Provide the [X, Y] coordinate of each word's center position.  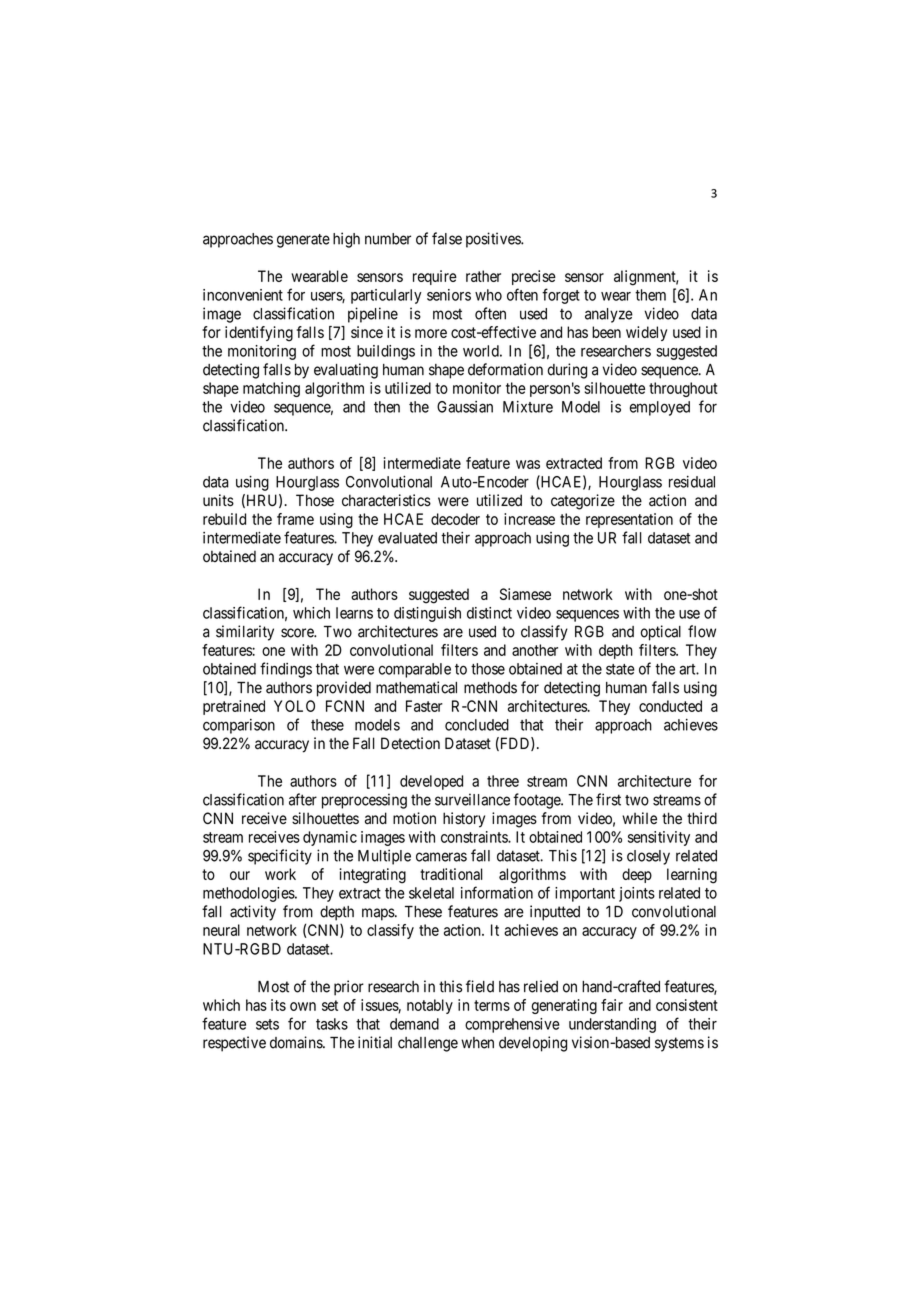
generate [303, 241]
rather [483, 276]
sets [267, 1024]
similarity [245, 633]
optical [661, 633]
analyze [609, 315]
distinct [489, 613]
